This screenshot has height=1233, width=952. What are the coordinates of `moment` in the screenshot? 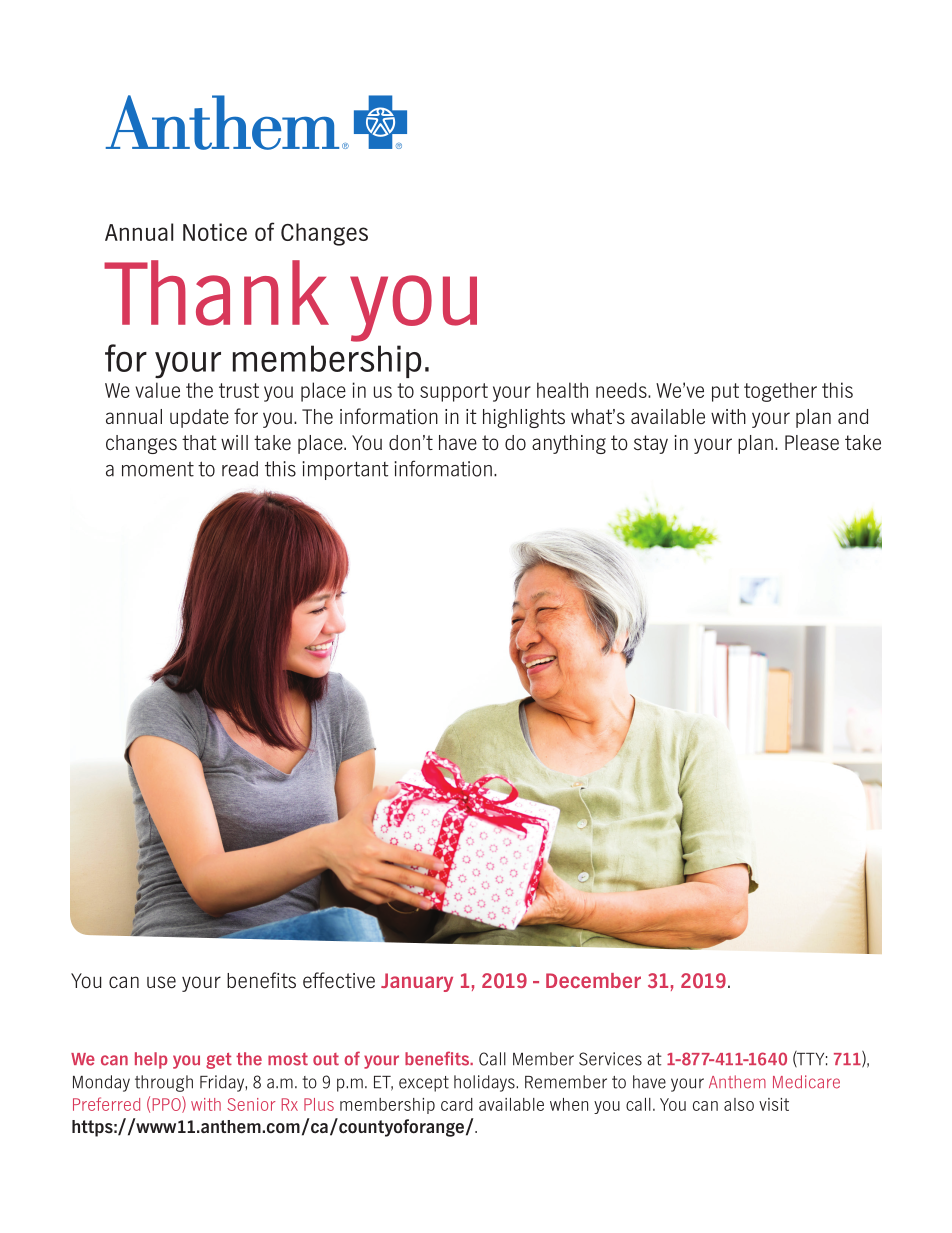 It's located at (158, 469).
